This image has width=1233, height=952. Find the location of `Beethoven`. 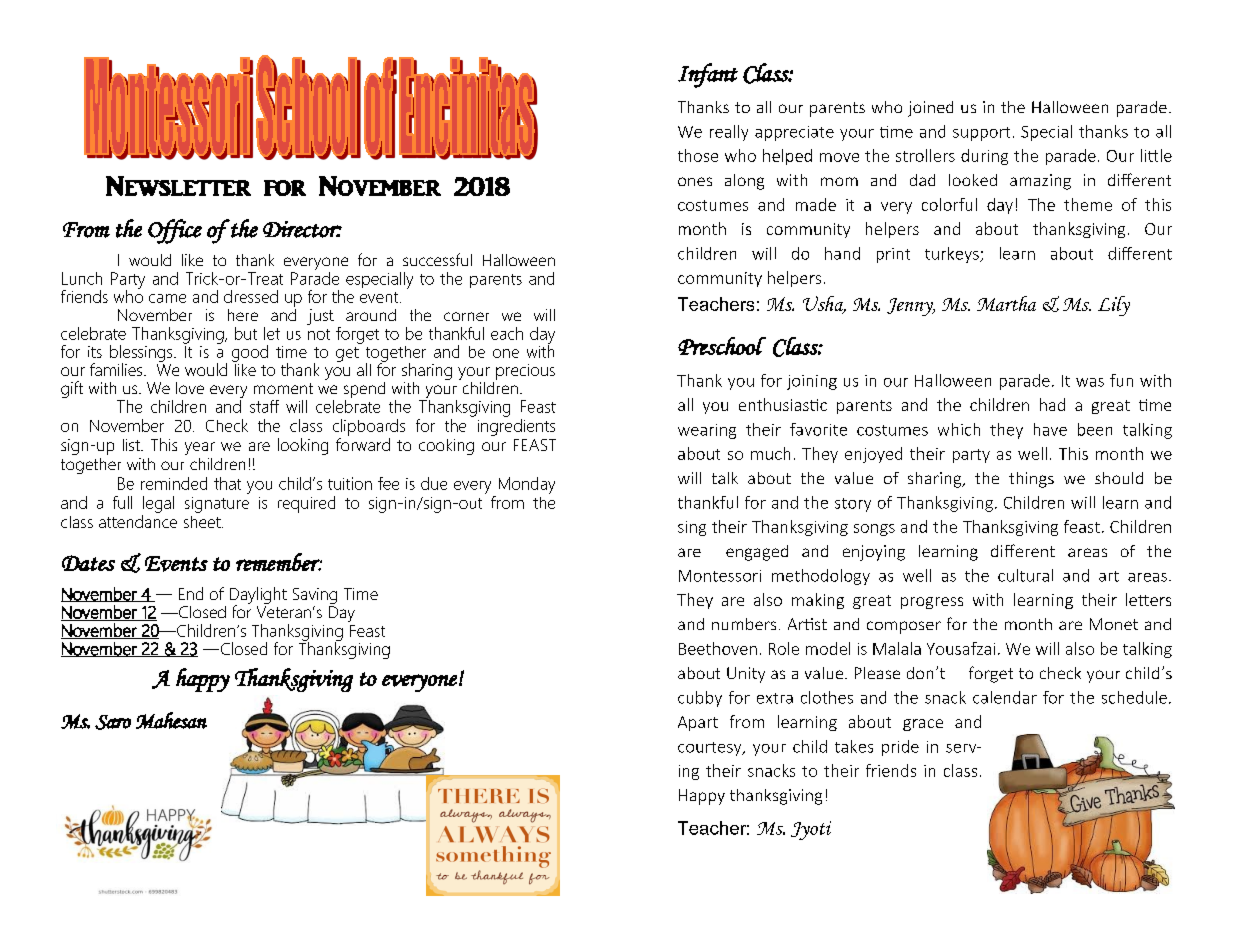

Beethoven is located at coordinates (718, 648).
